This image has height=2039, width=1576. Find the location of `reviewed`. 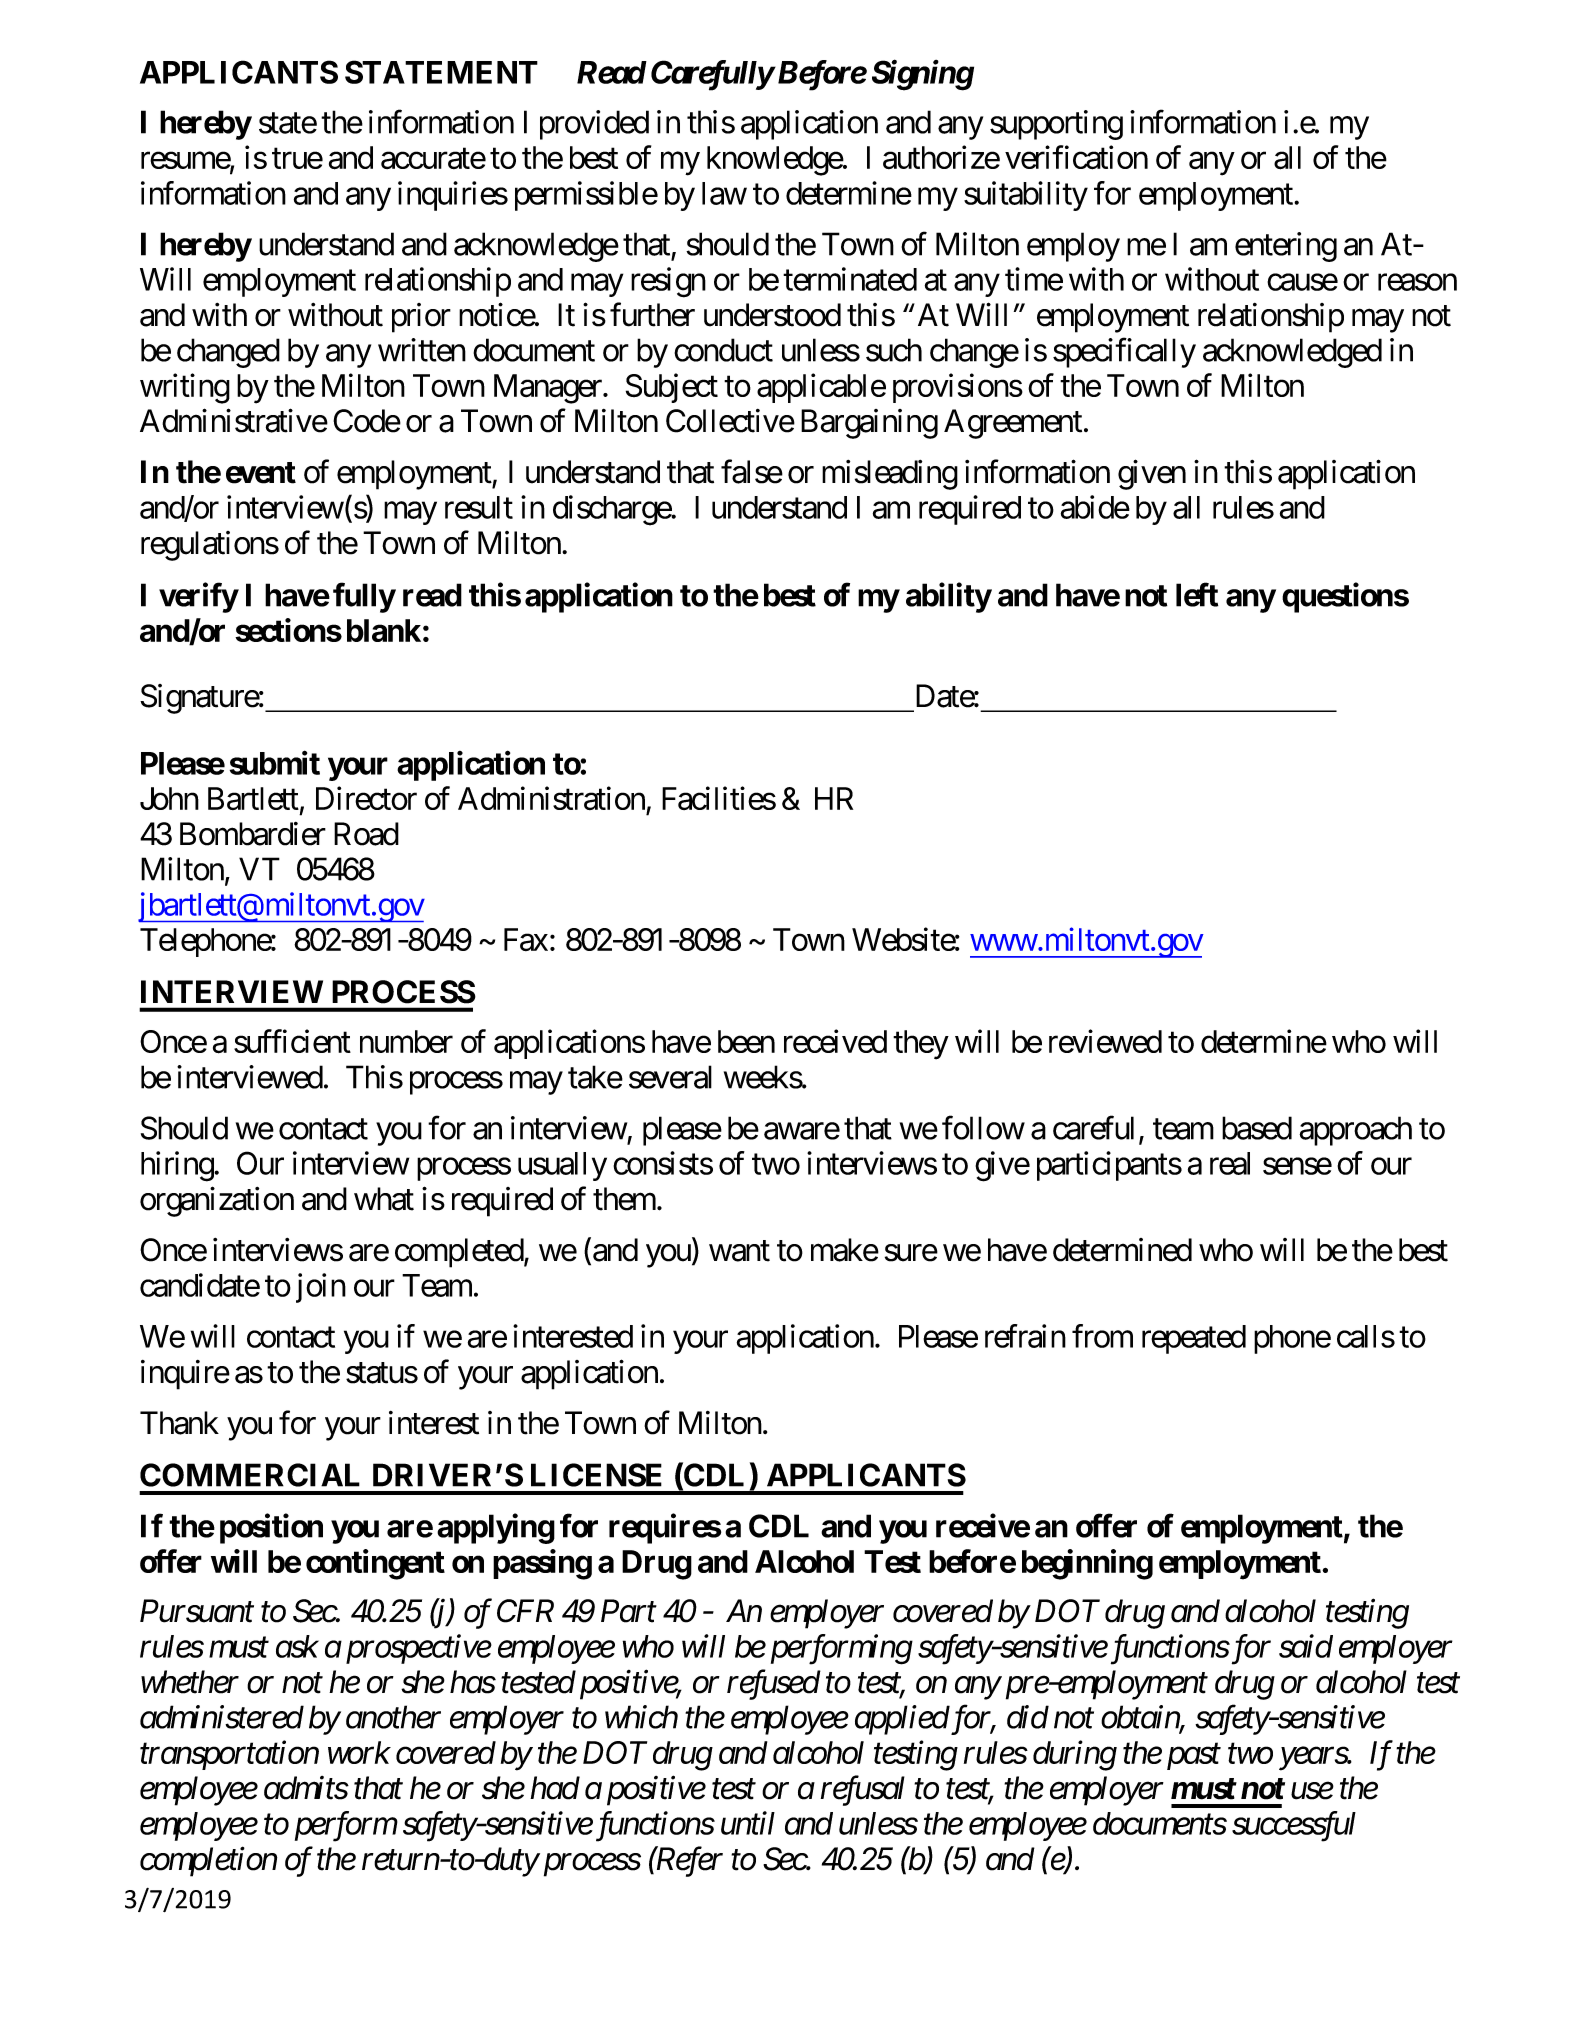

reviewed is located at coordinates (1105, 1041).
